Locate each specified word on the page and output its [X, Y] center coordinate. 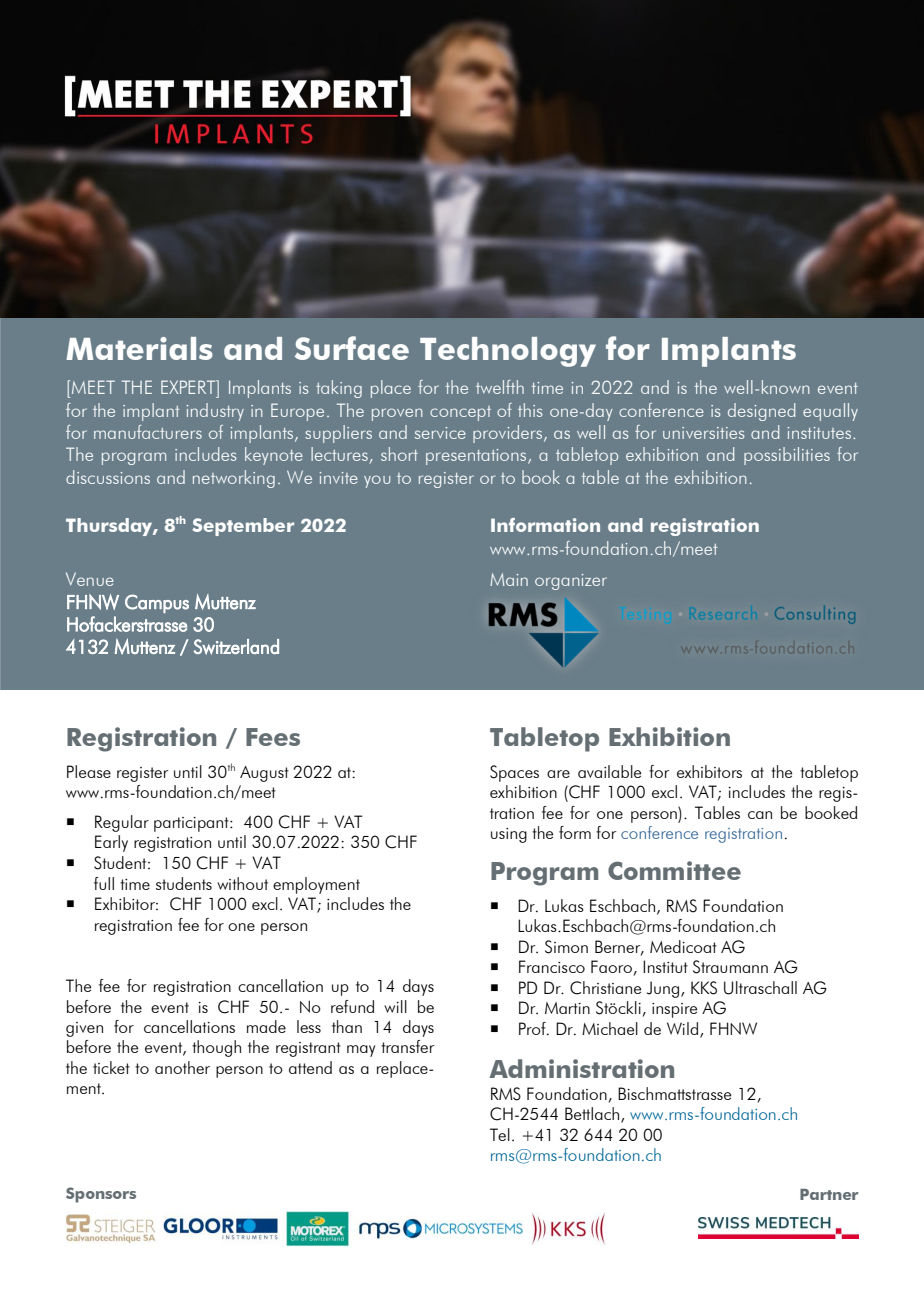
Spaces [514, 773]
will [395, 1006]
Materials [139, 348]
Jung [663, 989]
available [609, 771]
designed [761, 412]
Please [89, 771]
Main [509, 579]
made [266, 1026]
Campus [157, 603]
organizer [571, 582]
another [182, 1067]
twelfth [500, 387]
